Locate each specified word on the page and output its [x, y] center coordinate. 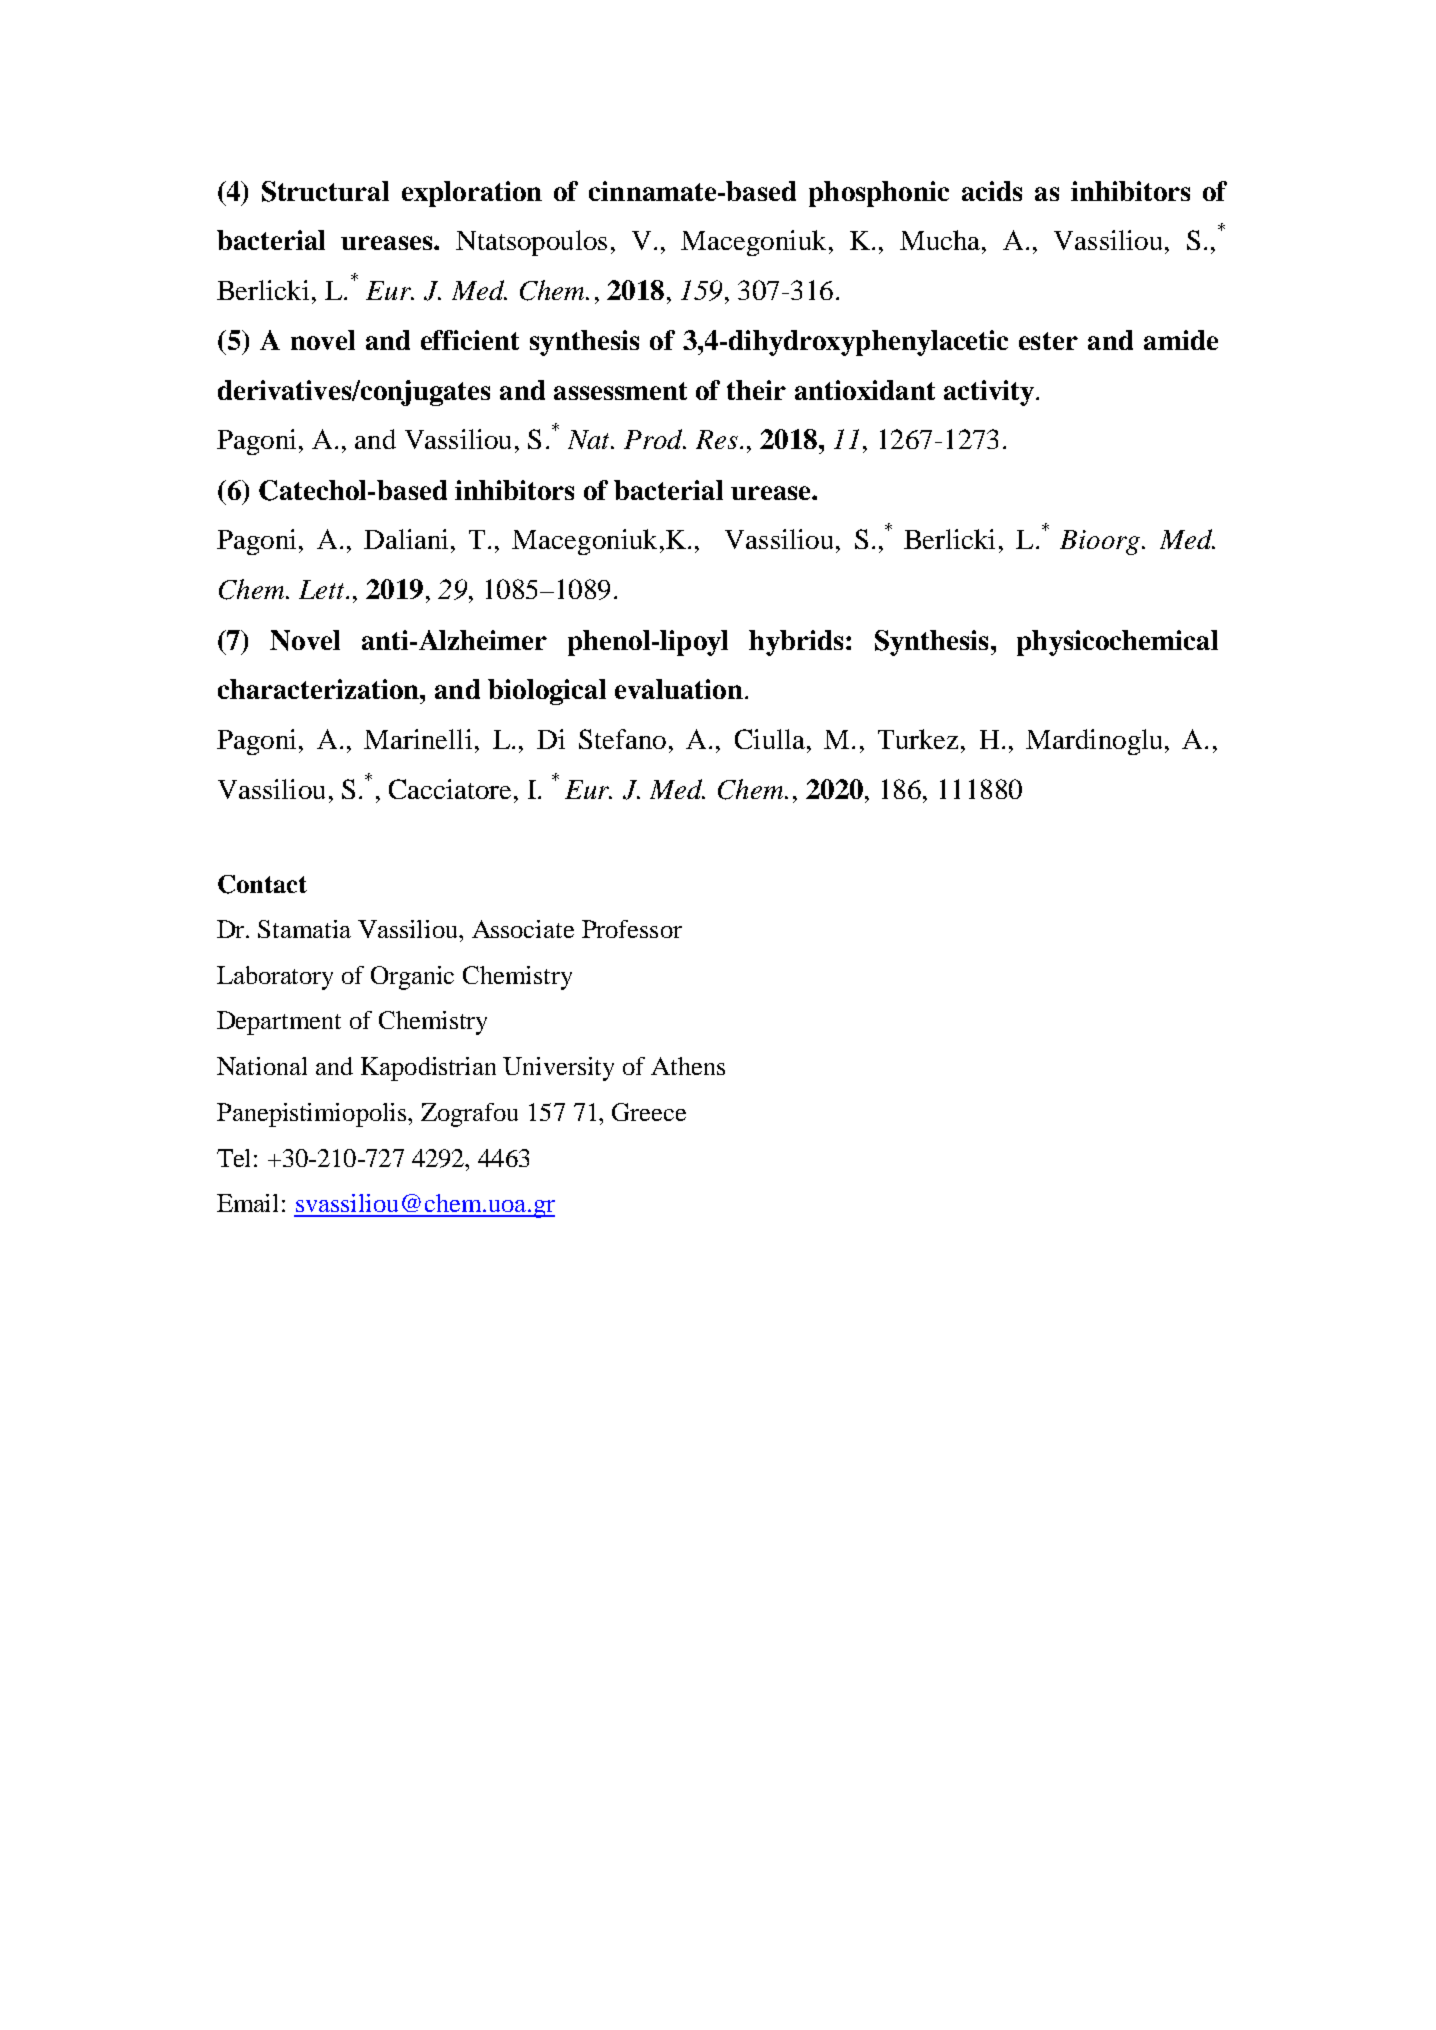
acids [992, 191]
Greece [649, 1112]
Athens [688, 1066]
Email [247, 1203]
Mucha [941, 240]
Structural [325, 191]
